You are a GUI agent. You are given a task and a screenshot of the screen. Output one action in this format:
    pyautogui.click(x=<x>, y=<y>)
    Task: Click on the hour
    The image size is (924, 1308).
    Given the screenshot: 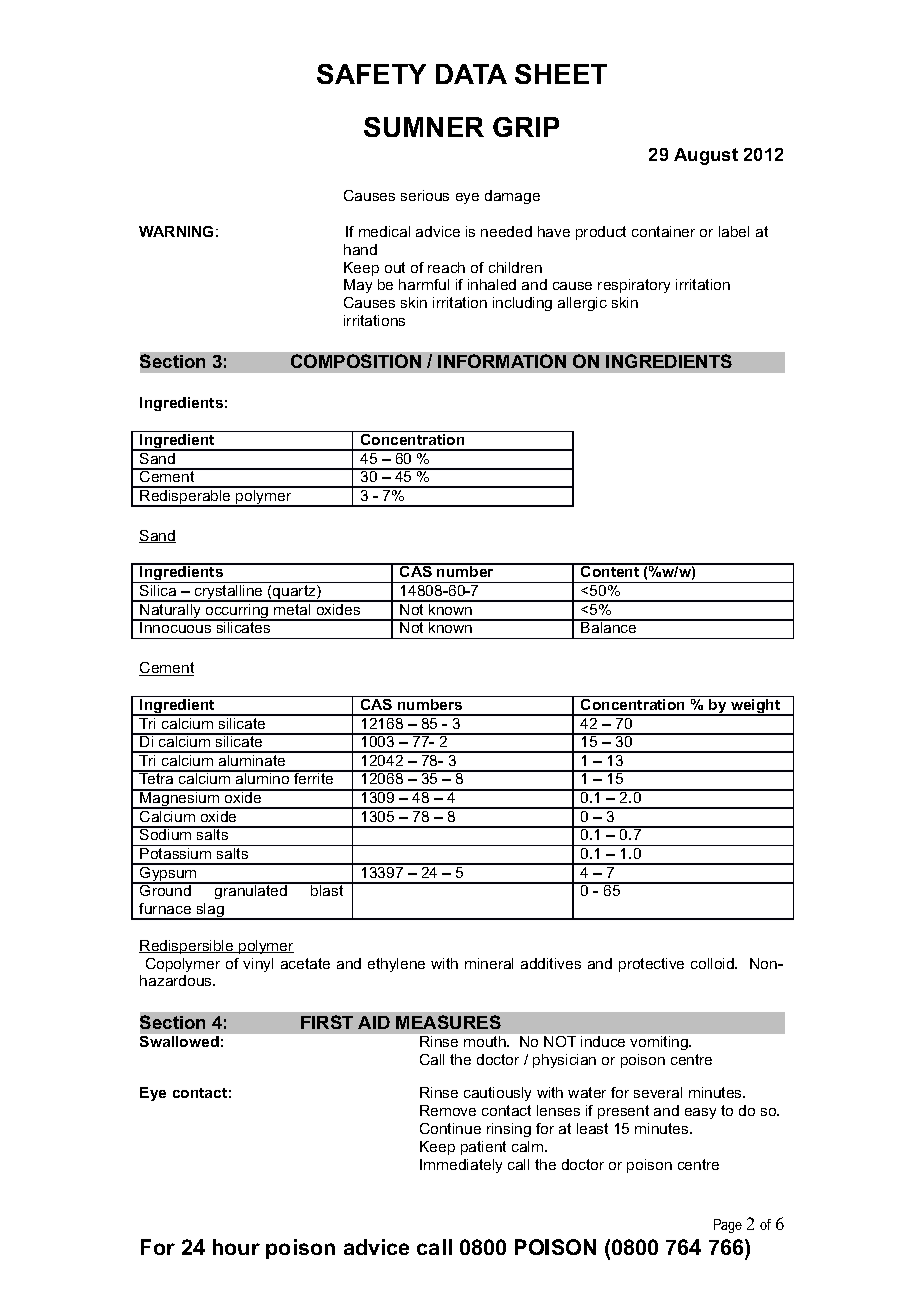 What is the action you would take?
    pyautogui.click(x=236, y=1247)
